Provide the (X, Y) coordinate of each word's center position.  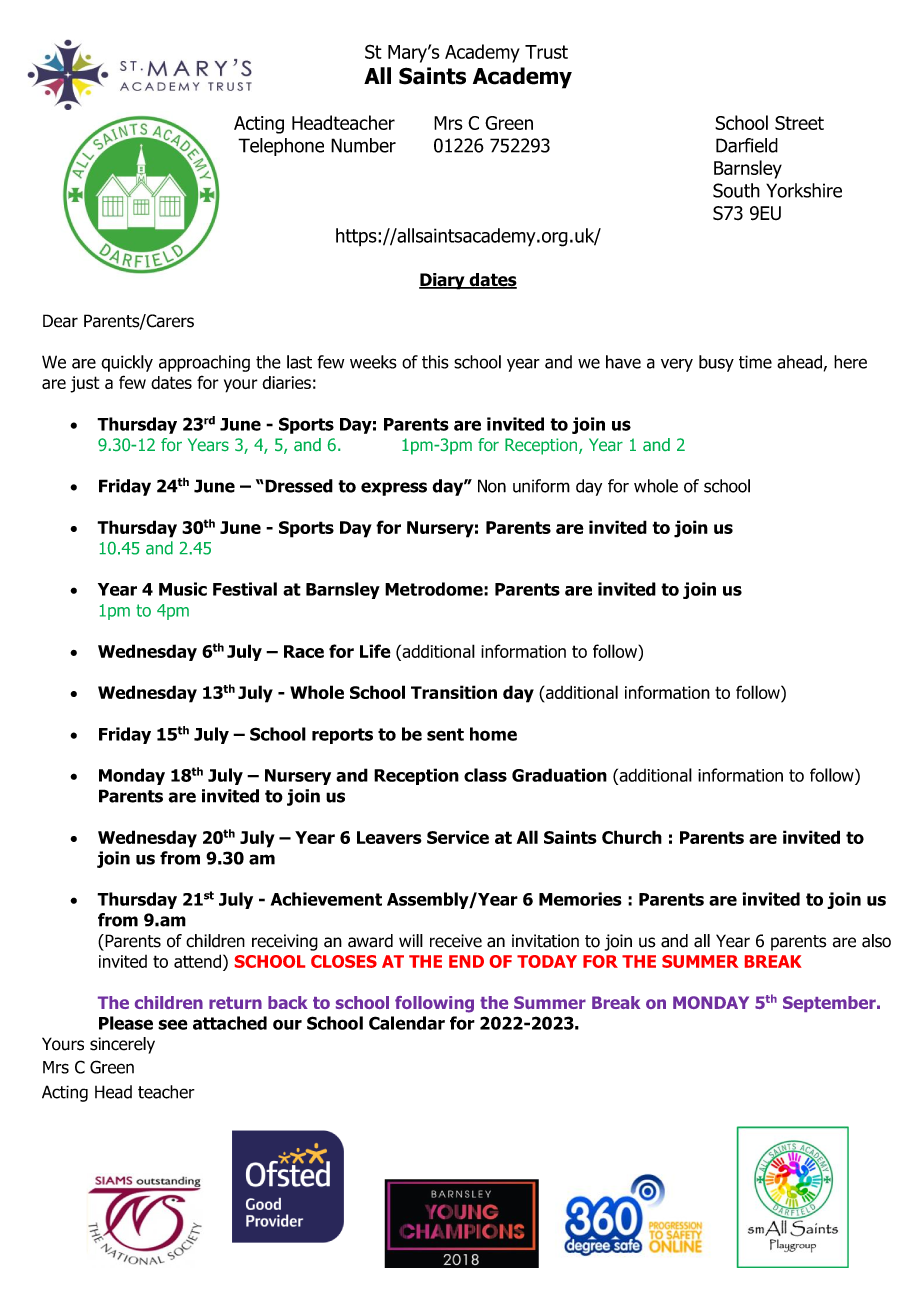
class (485, 775)
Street (799, 123)
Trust (546, 52)
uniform (541, 486)
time (755, 362)
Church (632, 837)
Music (183, 589)
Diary (443, 281)
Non (492, 486)
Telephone (281, 147)
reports (342, 736)
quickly (127, 363)
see (173, 1024)
